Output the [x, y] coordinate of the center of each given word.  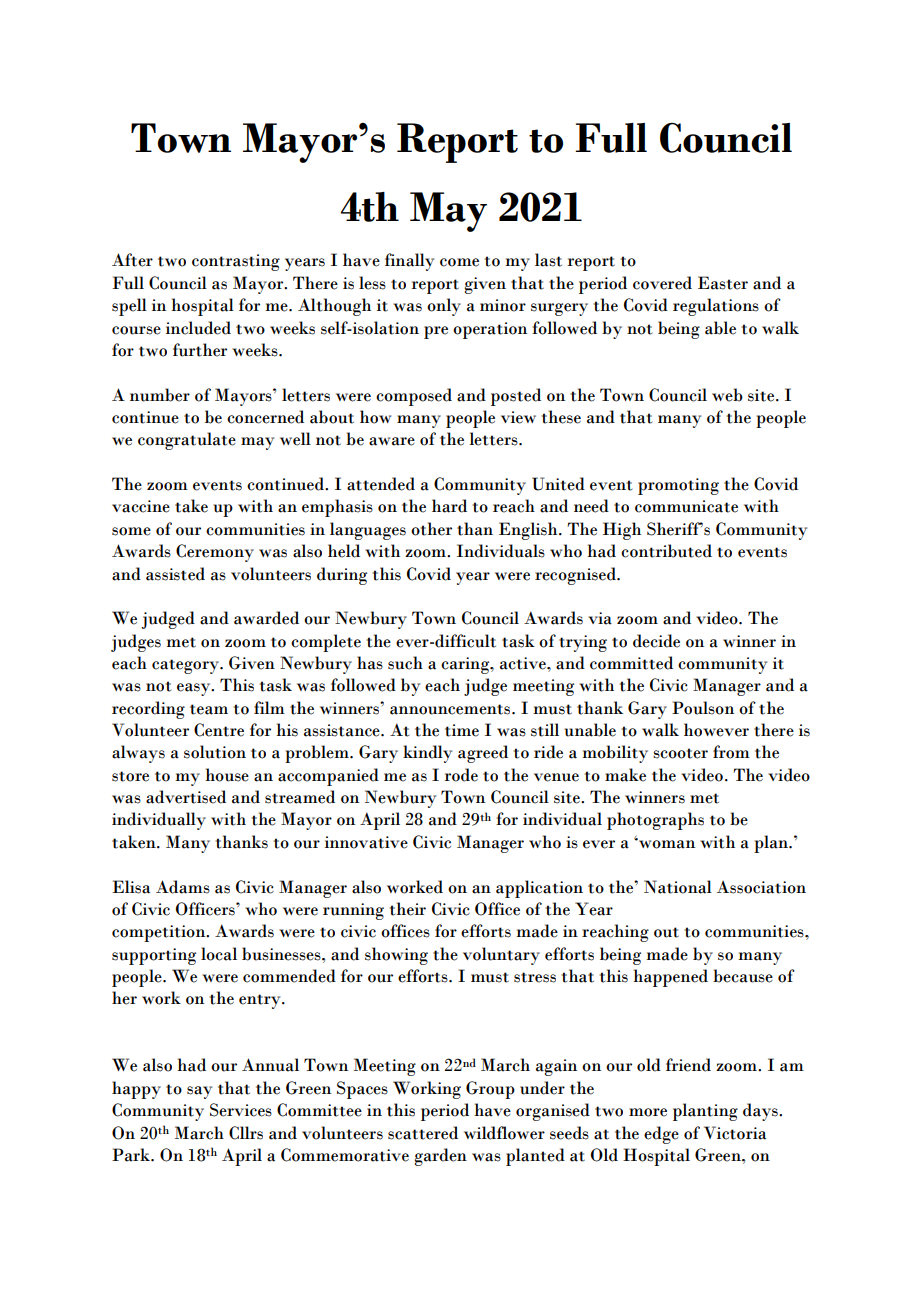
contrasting [236, 262]
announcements [451, 709]
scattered [423, 1133]
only [444, 307]
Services [241, 1110]
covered [662, 283]
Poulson [703, 708]
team [209, 709]
